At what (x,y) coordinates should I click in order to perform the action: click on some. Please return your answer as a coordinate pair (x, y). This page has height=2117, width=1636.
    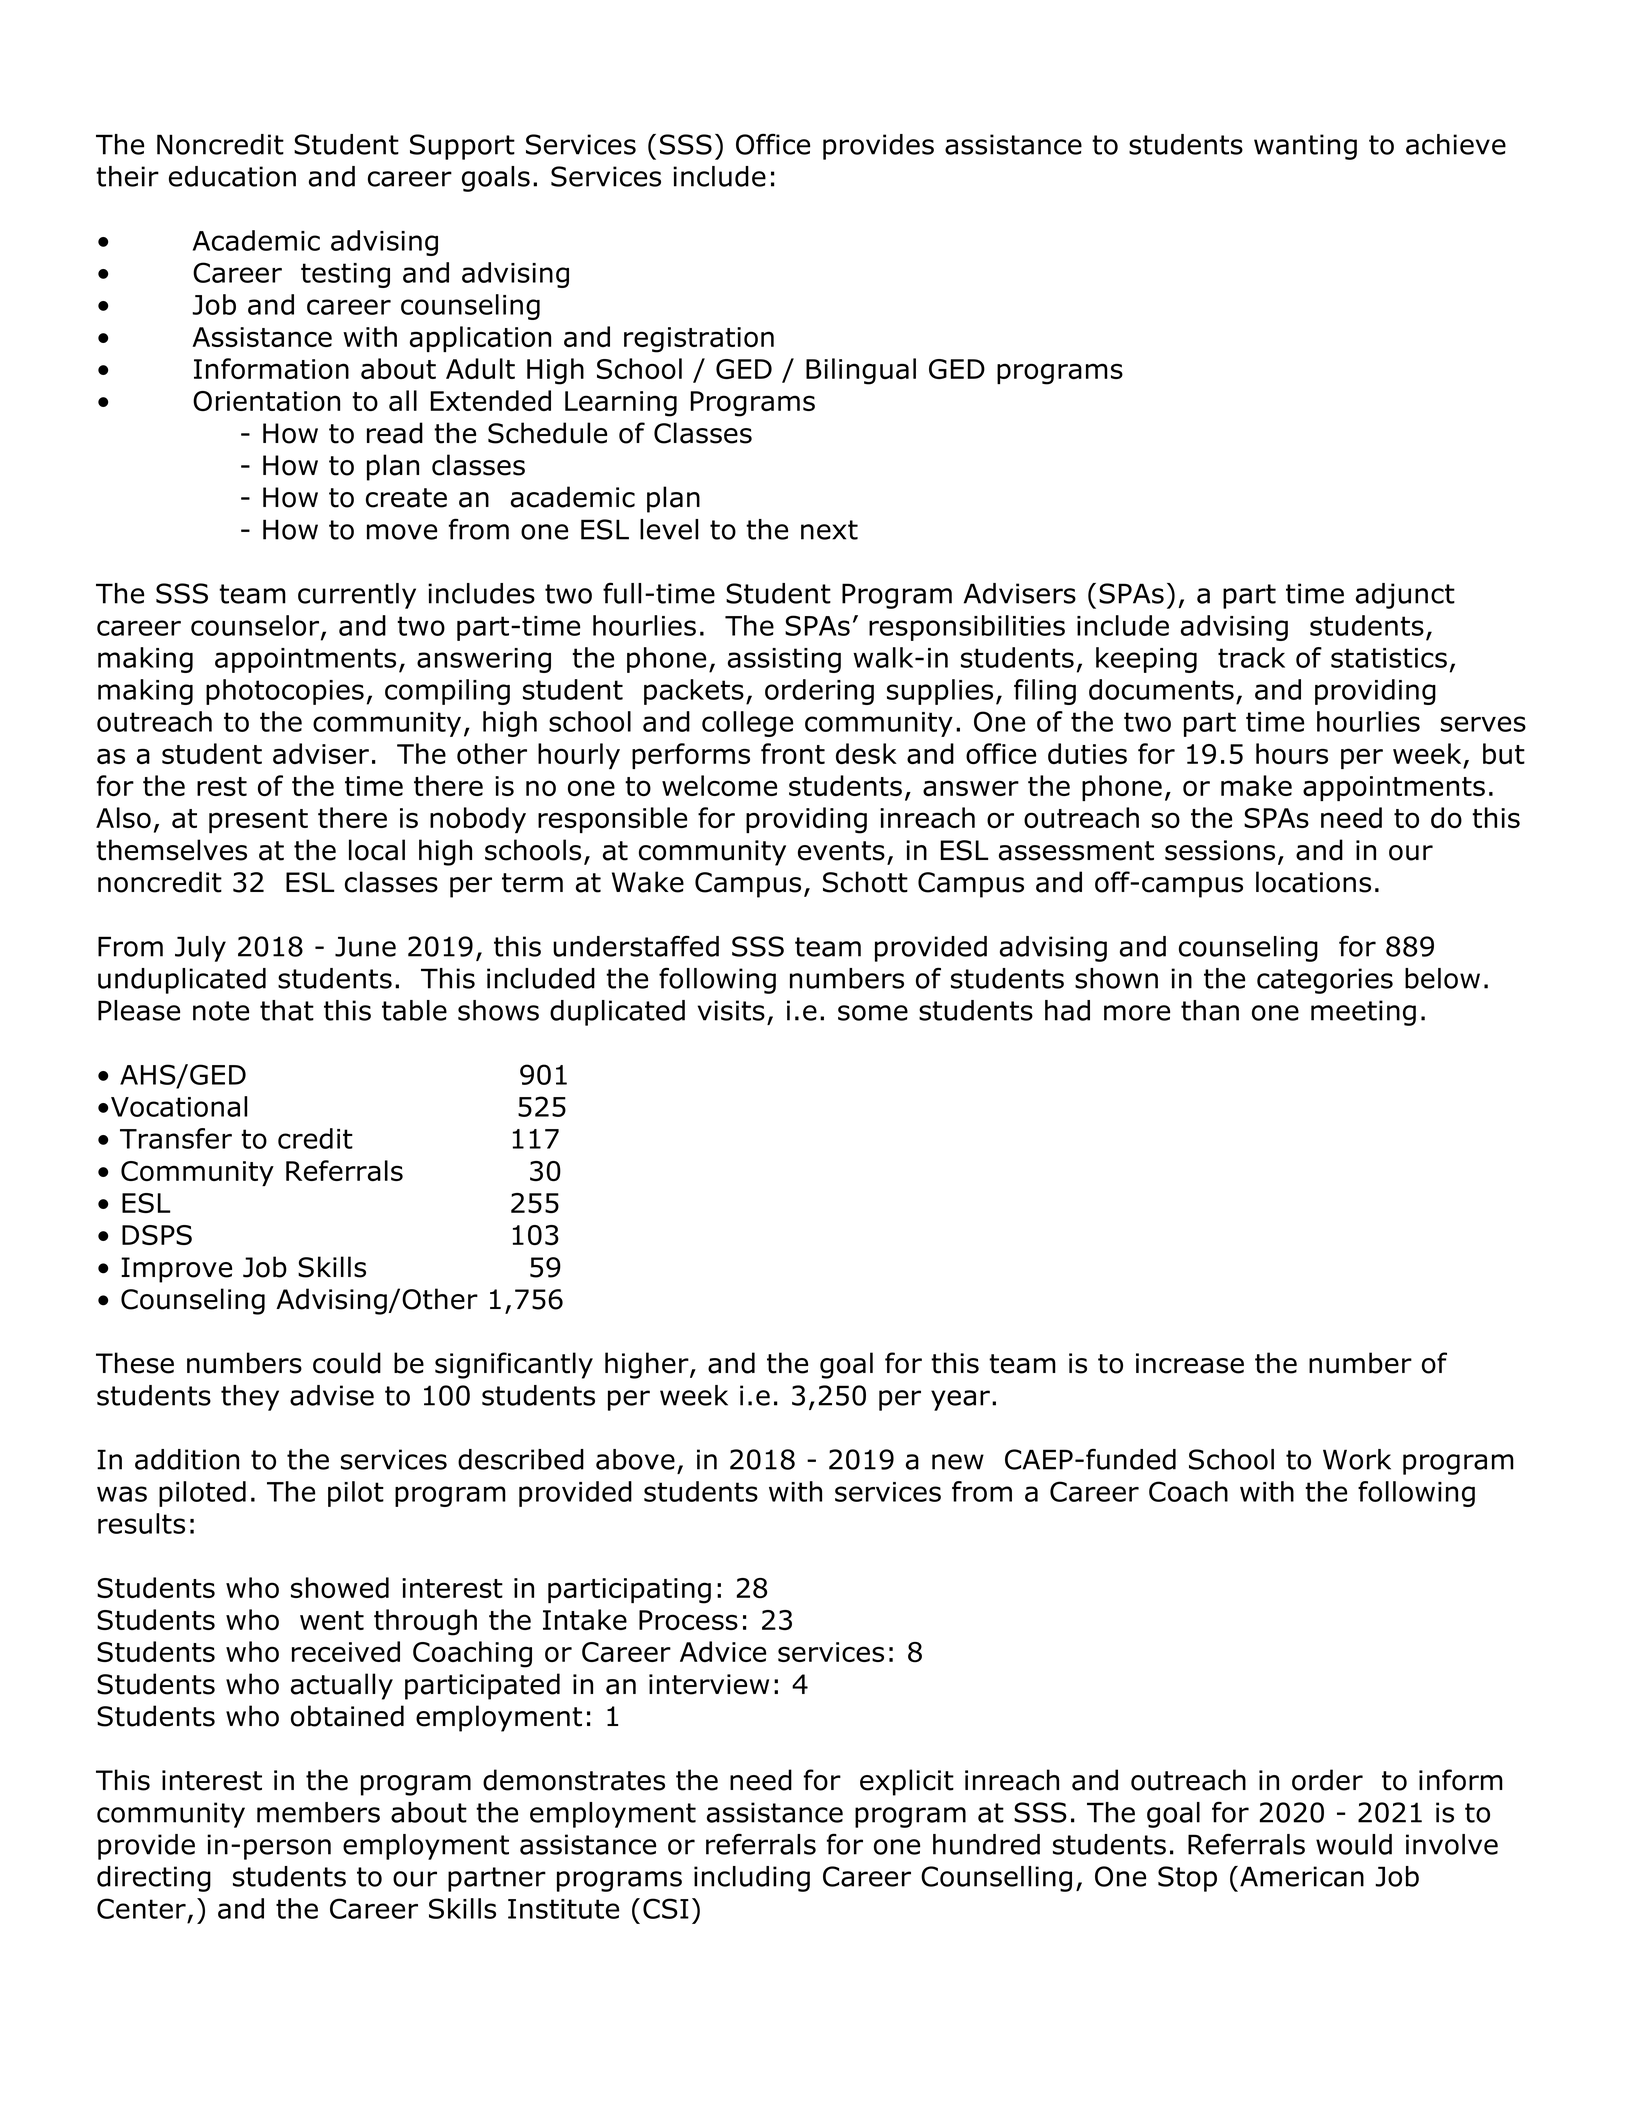
    Looking at the image, I should click on (873, 1013).
